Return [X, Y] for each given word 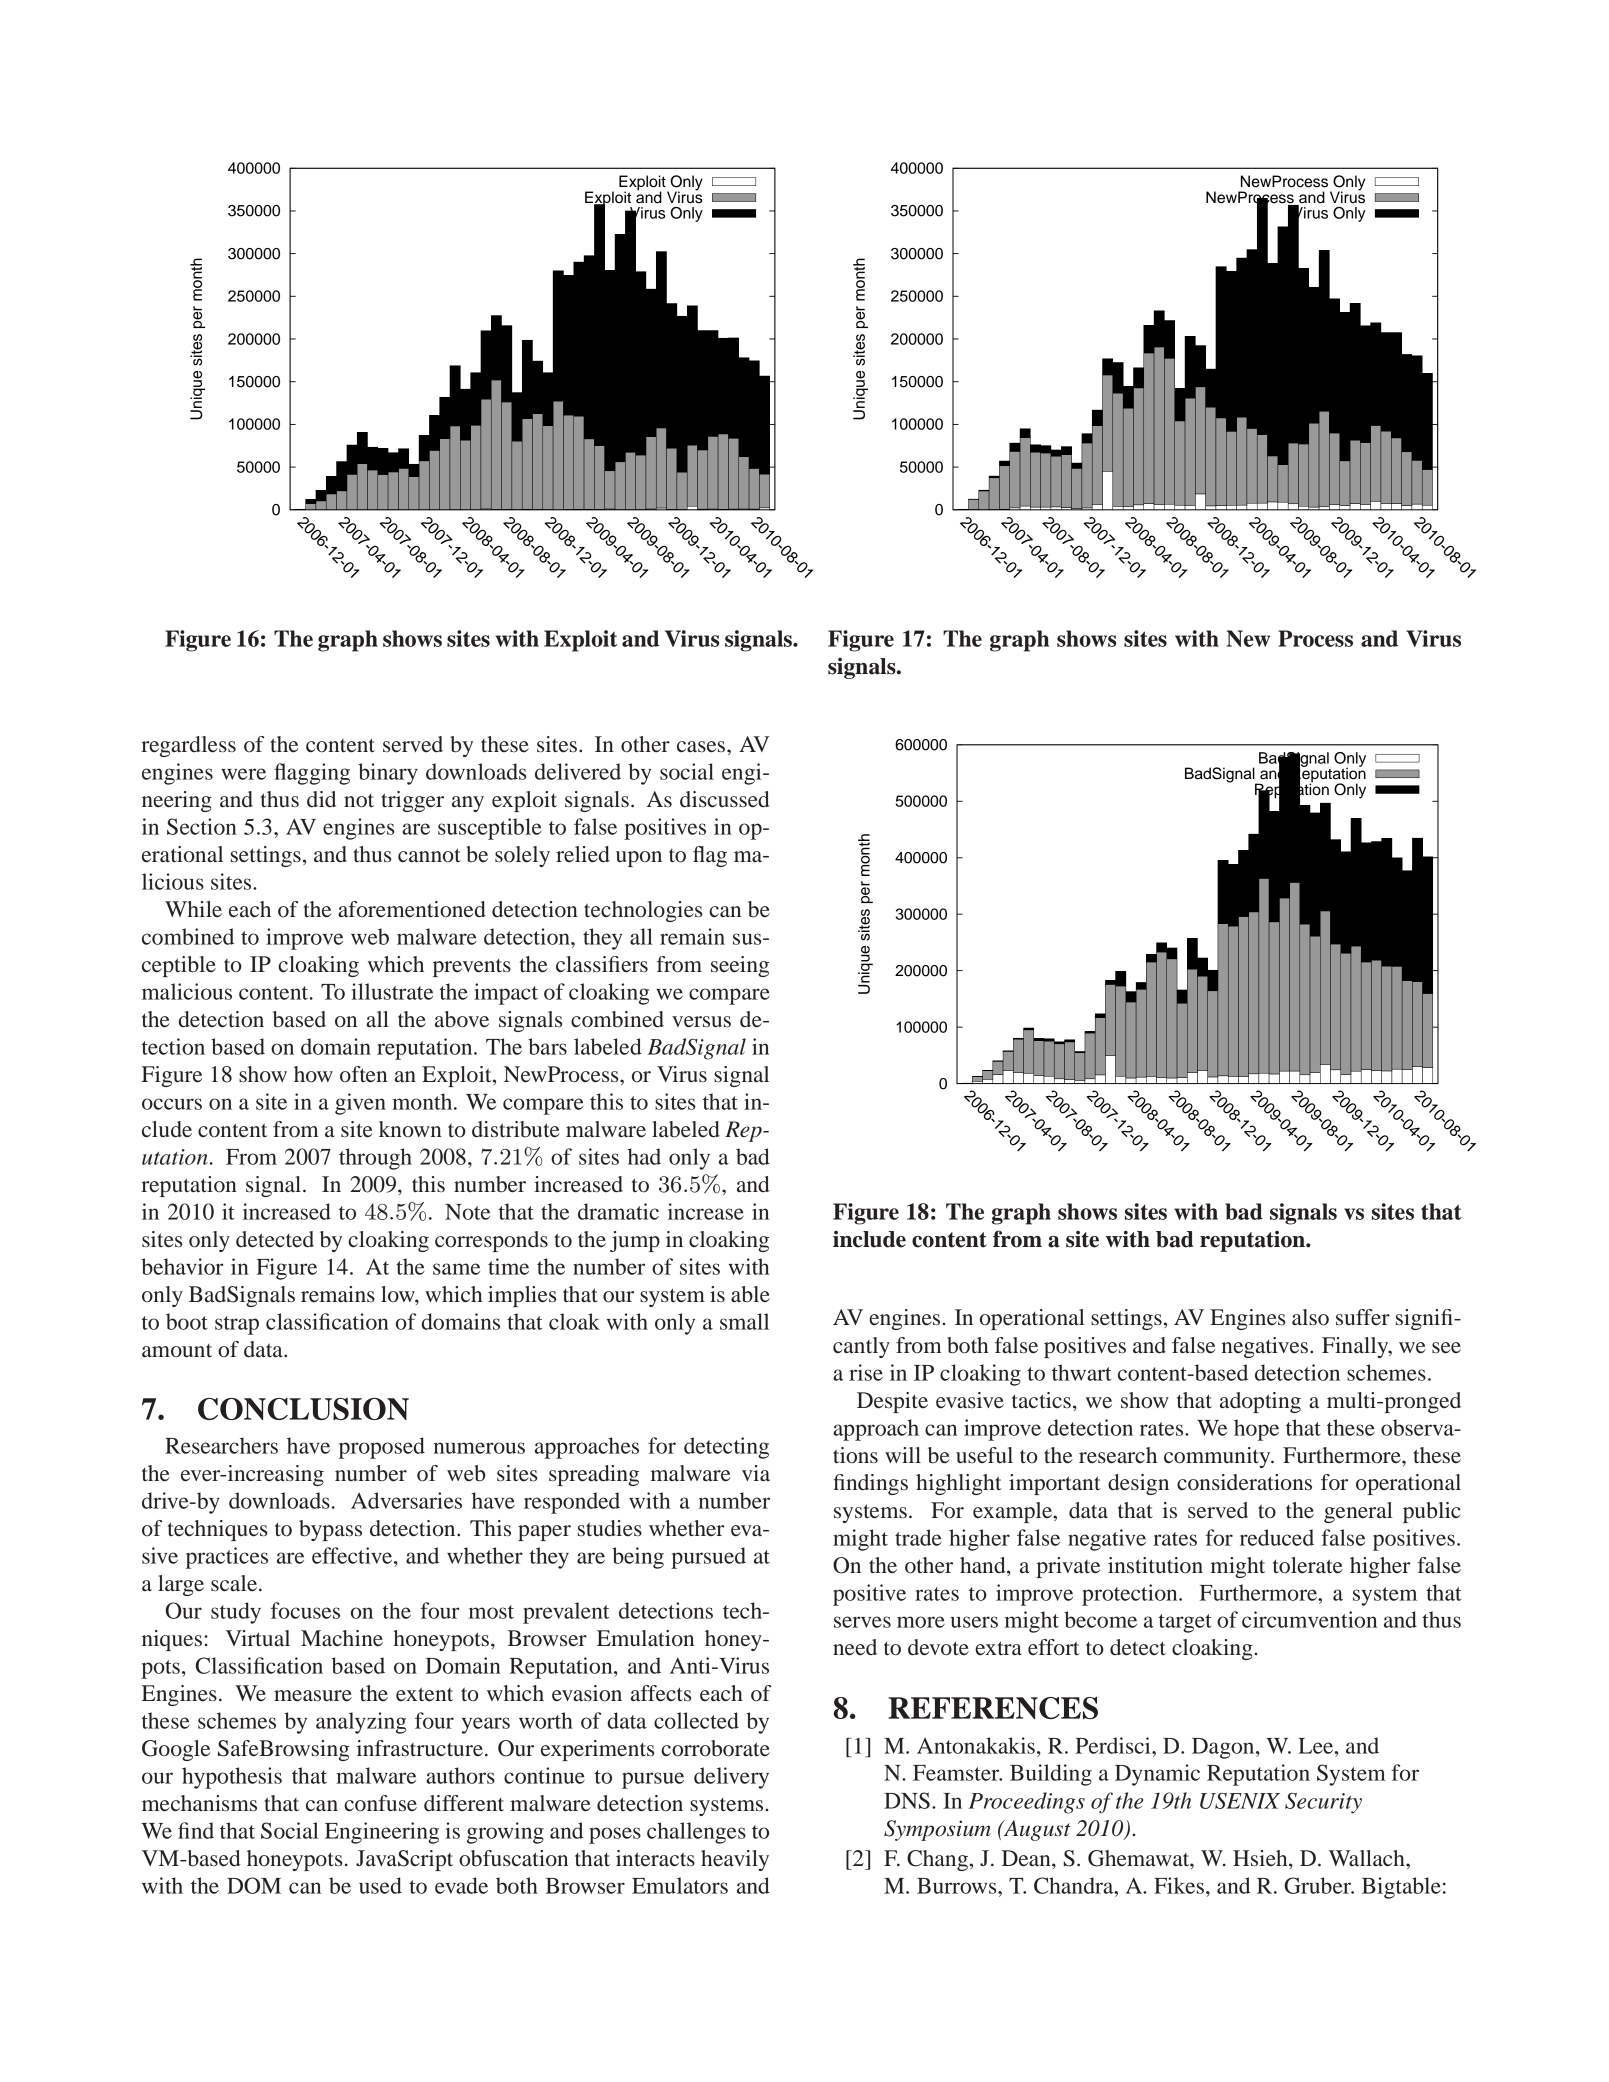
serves [862, 1622]
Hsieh [1261, 1858]
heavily [735, 1860]
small [744, 1321]
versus [701, 1022]
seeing [740, 966]
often [363, 1074]
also [1310, 1317]
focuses [305, 1610]
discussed [725, 799]
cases [701, 747]
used [380, 1885]
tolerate [1308, 1565]
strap [237, 1325]
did [321, 799]
